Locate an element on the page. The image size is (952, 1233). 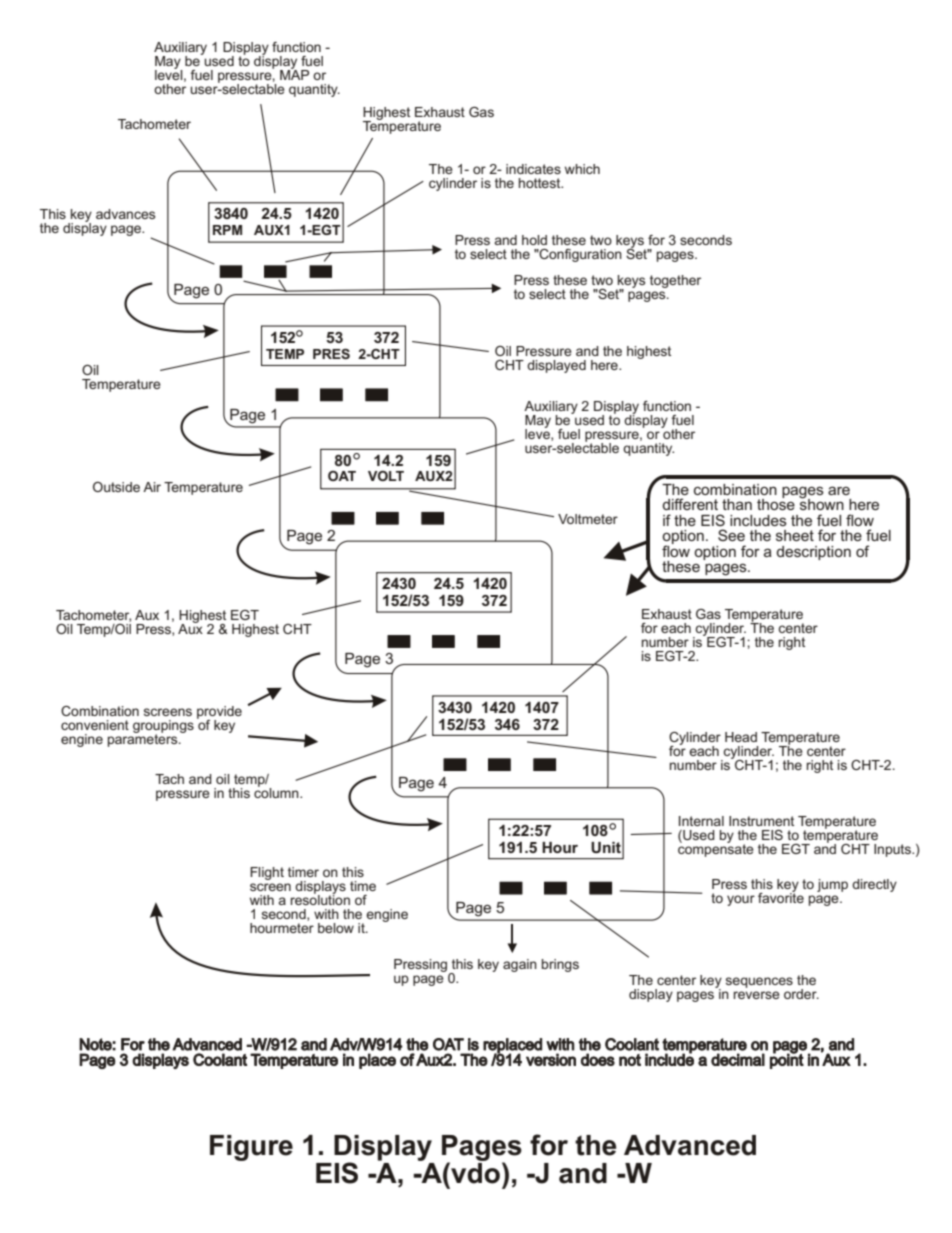
Figure is located at coordinates (251, 1148).
